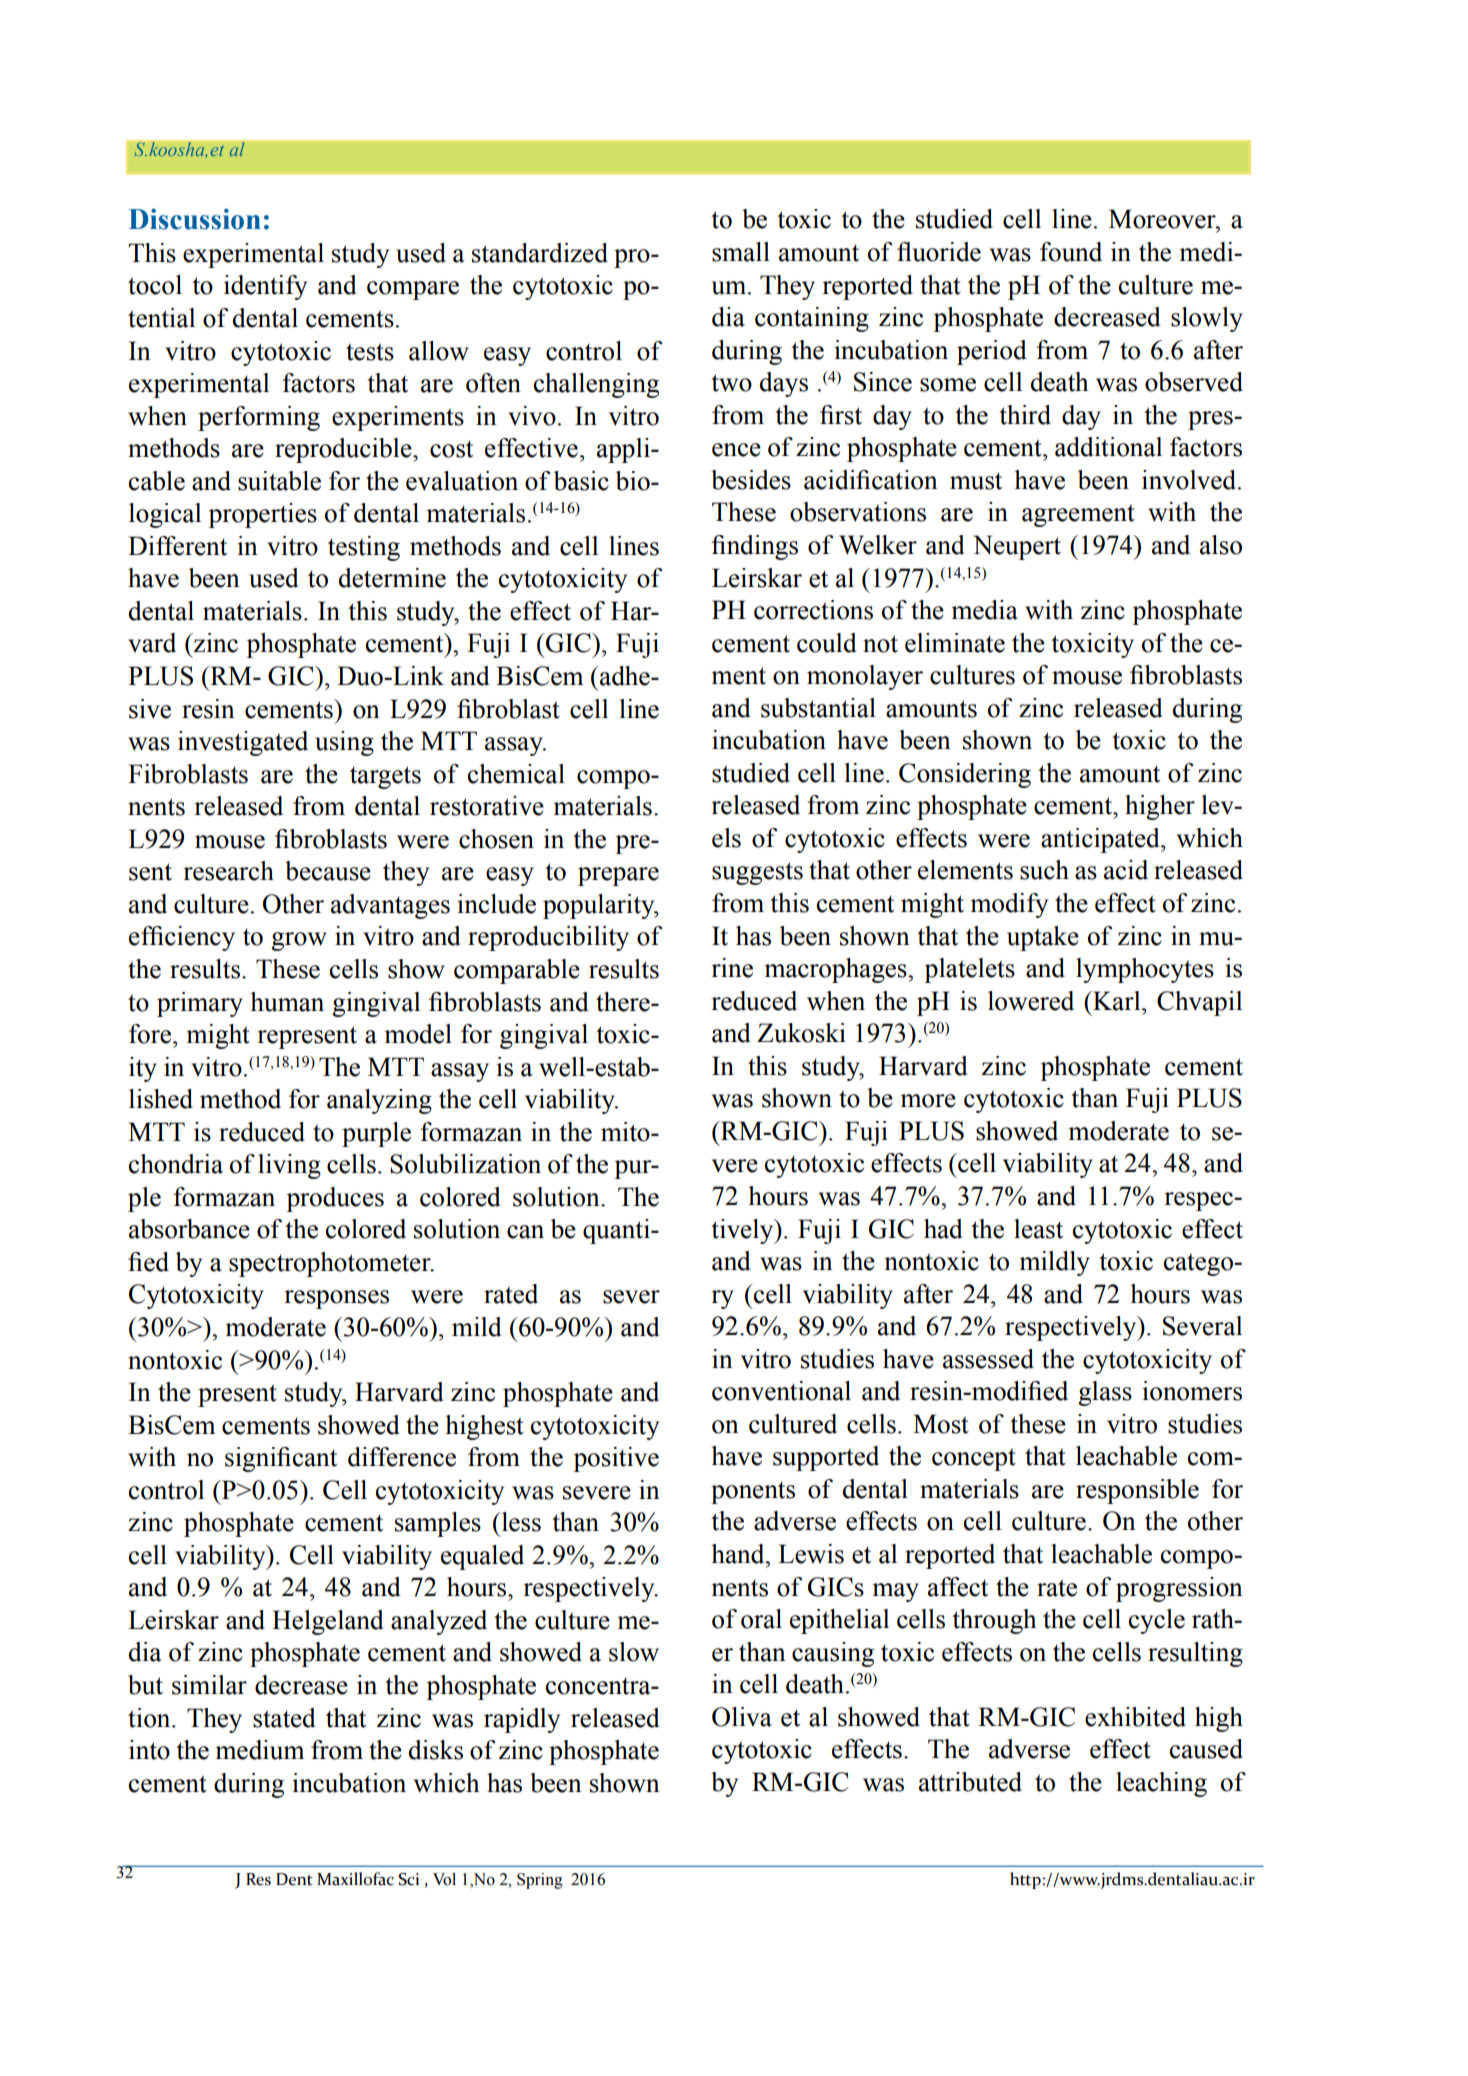 Image resolution: width=1468 pixels, height=2076 pixels. Describe the element at coordinates (281, 1459) in the screenshot. I see `significant` at that location.
